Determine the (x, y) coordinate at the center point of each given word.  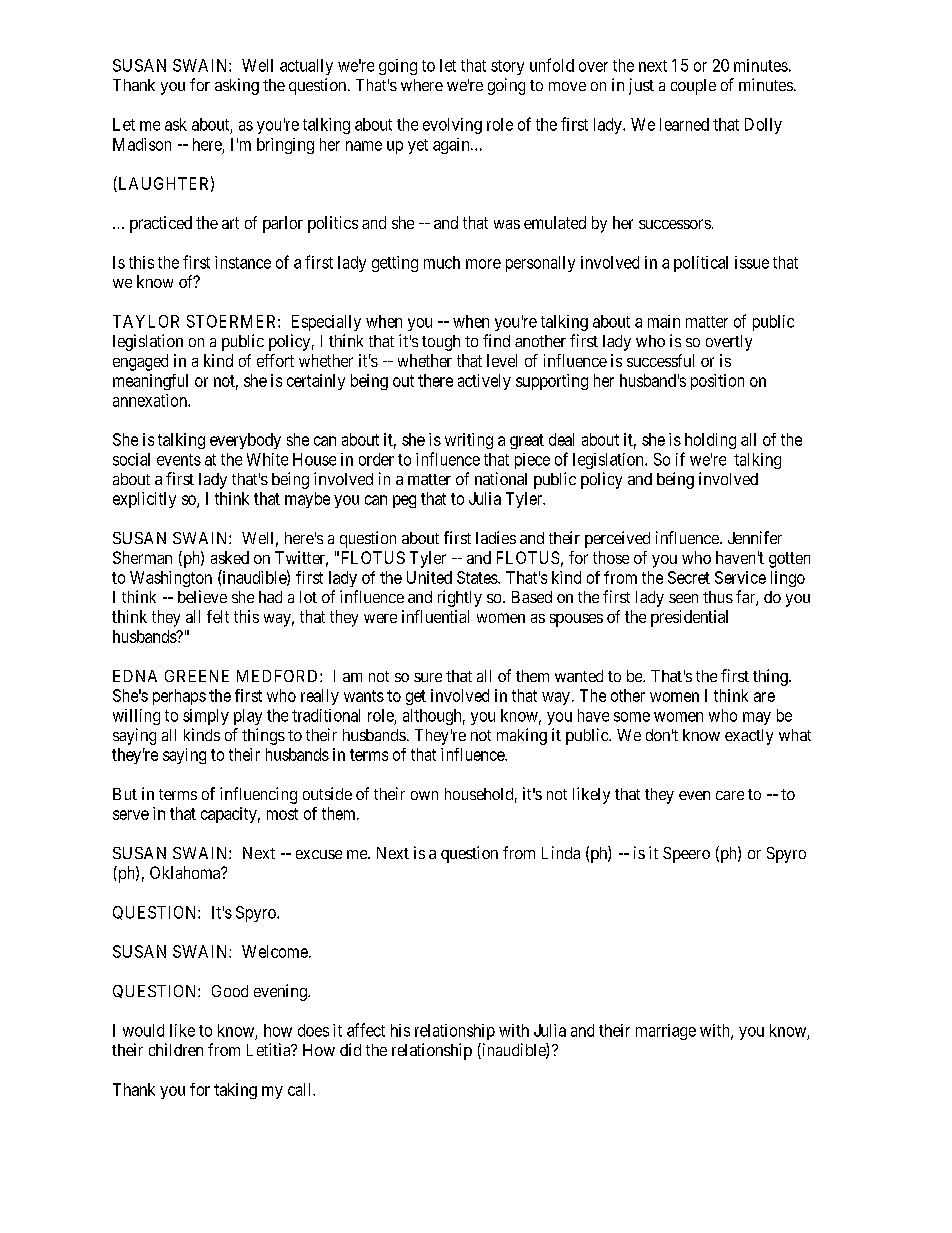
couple (693, 87)
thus (718, 597)
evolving (452, 126)
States (478, 577)
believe (202, 596)
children (176, 1049)
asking (237, 86)
